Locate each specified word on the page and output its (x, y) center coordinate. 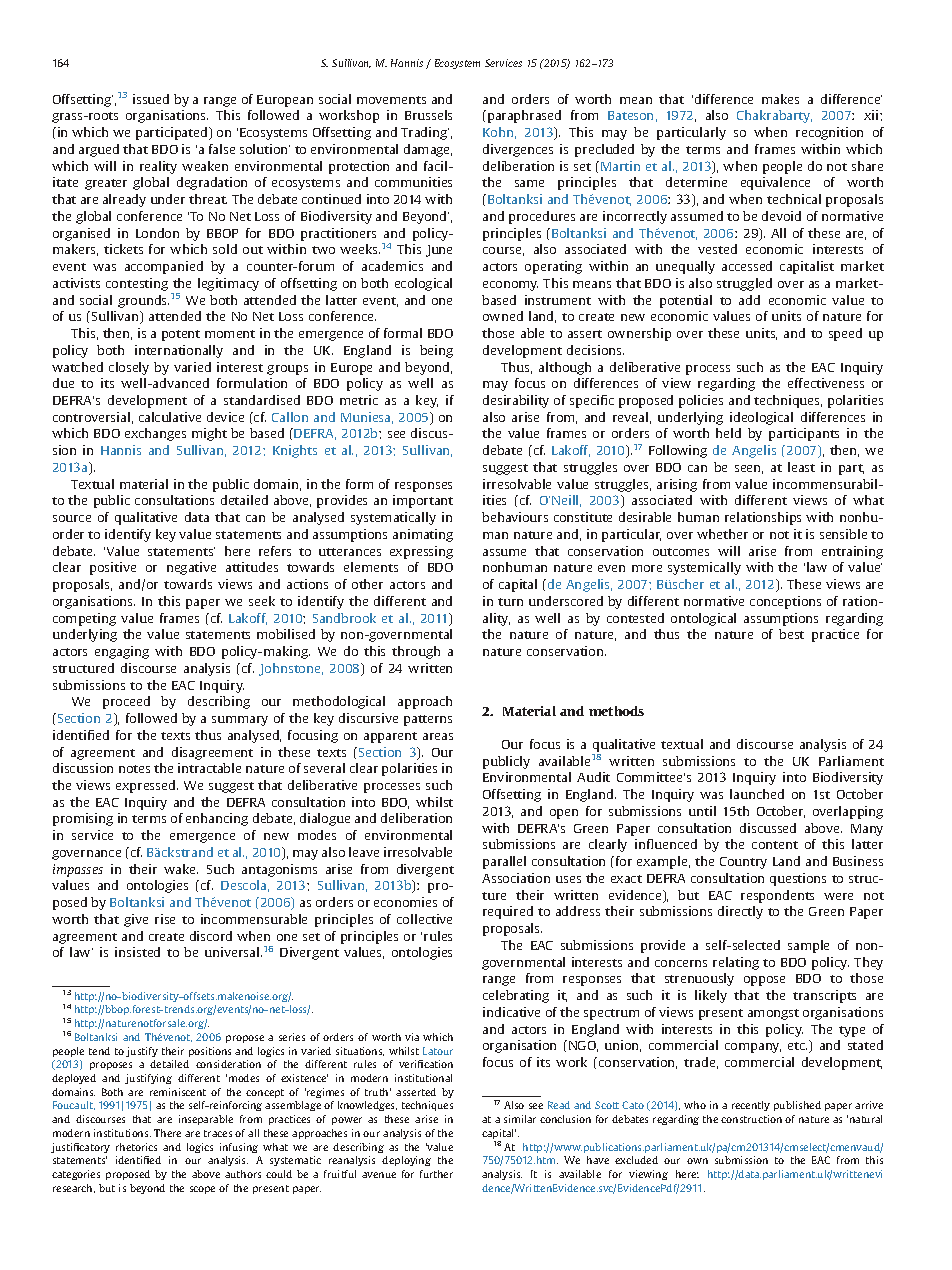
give (136, 920)
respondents (777, 896)
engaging (122, 652)
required (508, 912)
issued (151, 99)
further (436, 1174)
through (416, 652)
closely (129, 368)
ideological (761, 418)
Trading (425, 133)
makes (780, 99)
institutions (122, 1133)
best (791, 634)
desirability (516, 401)
